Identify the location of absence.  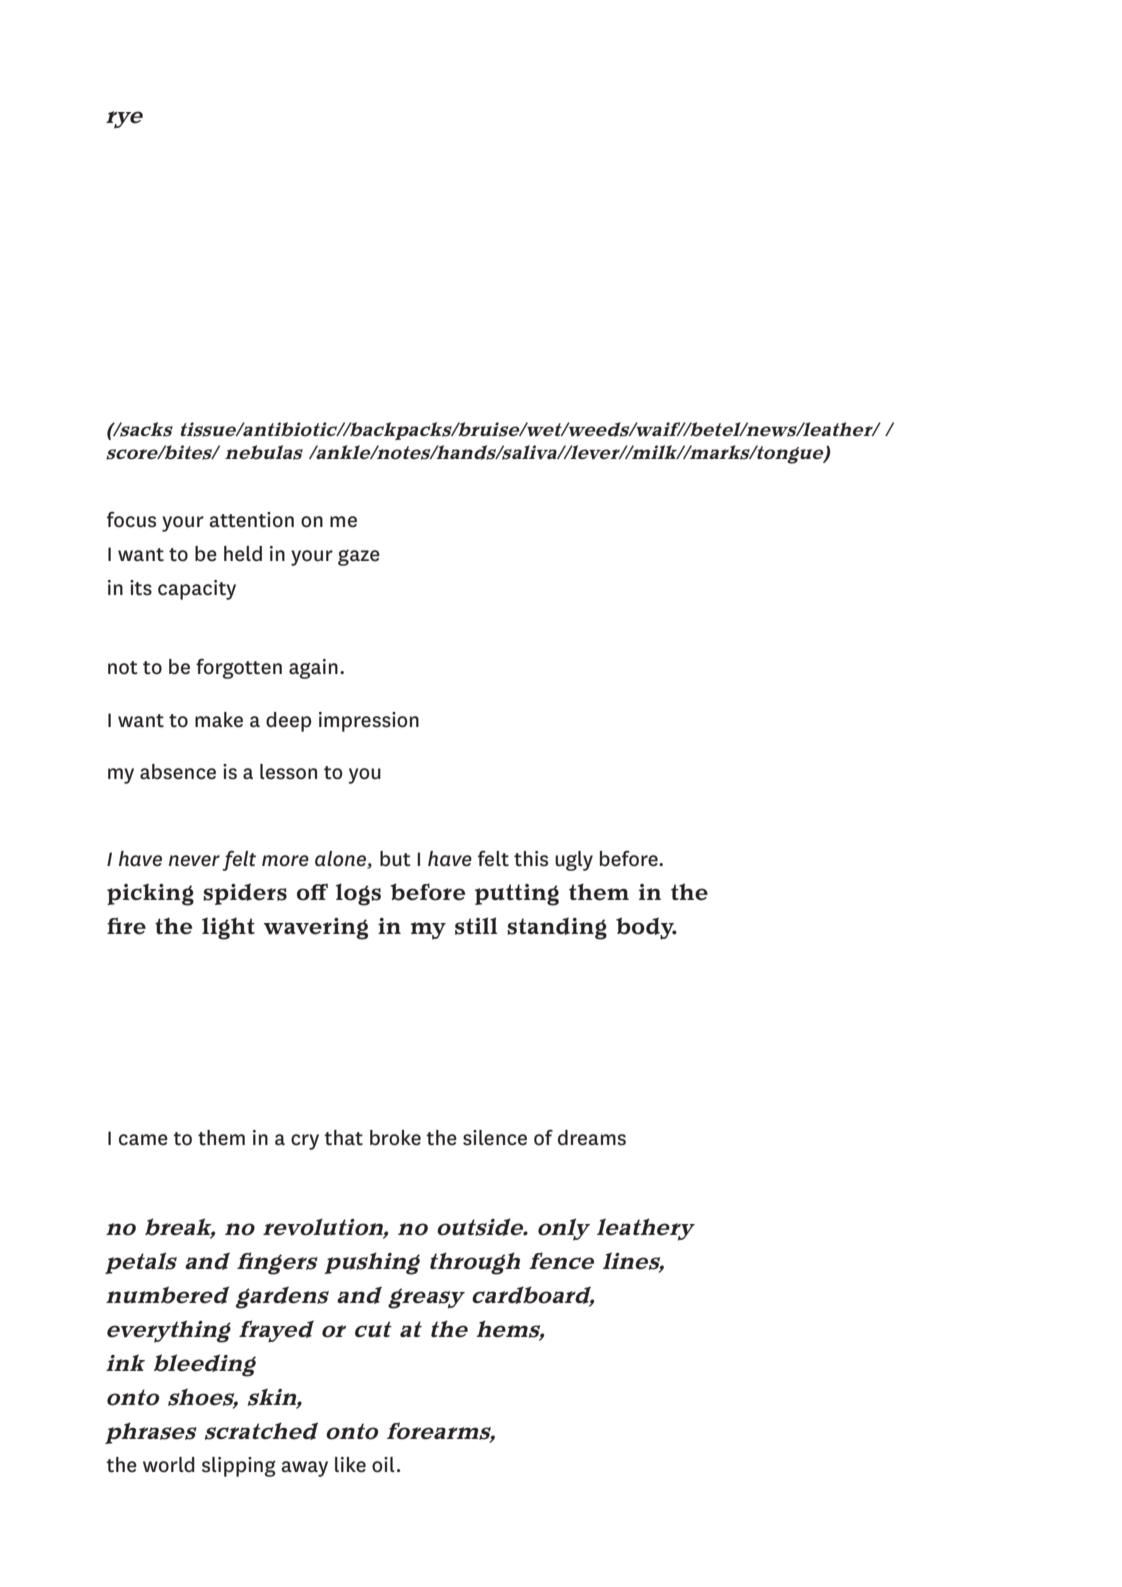
(178, 772).
